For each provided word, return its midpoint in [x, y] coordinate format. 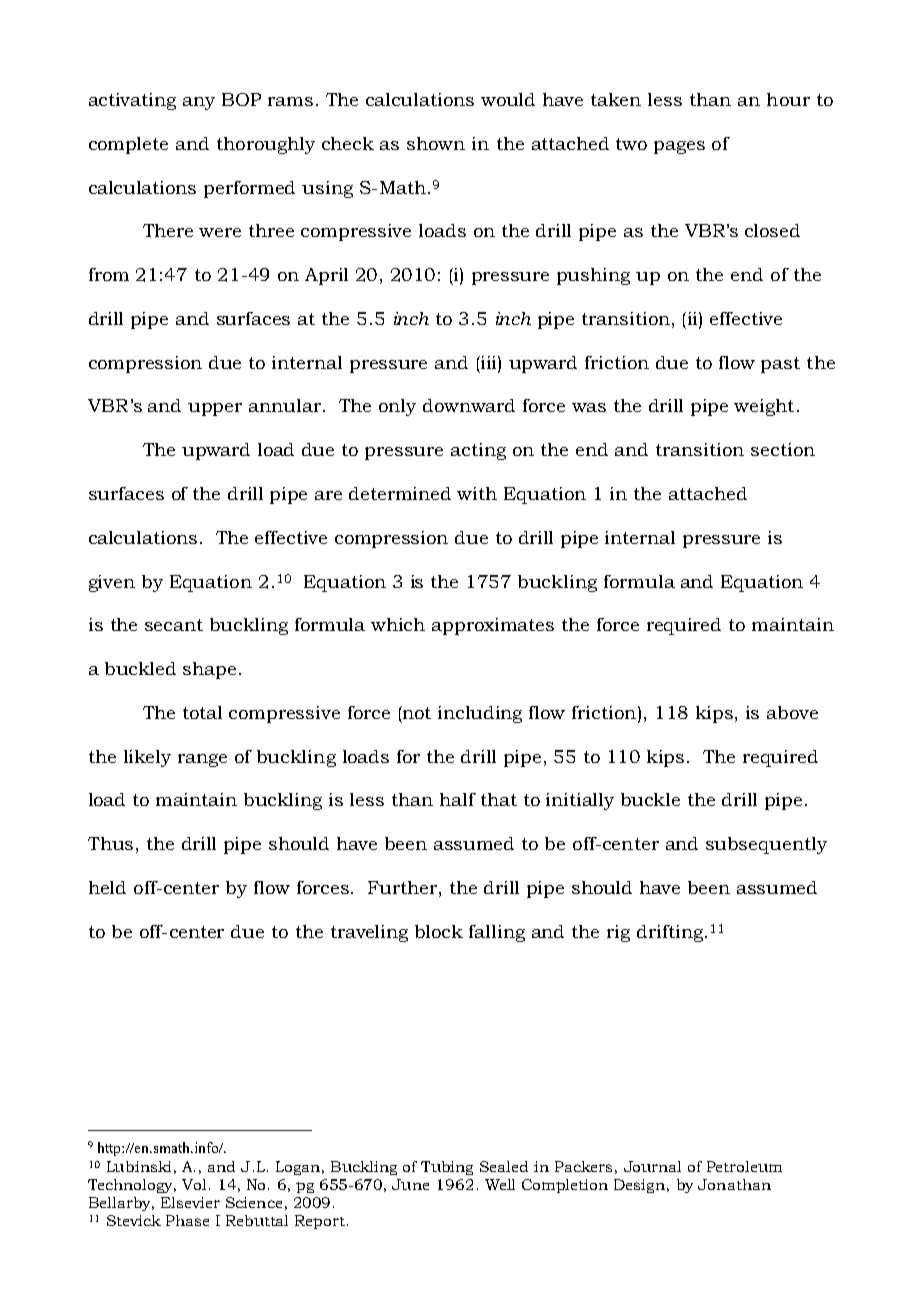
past [780, 365]
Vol [194, 1184]
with [477, 493]
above [792, 712]
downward [469, 405]
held [107, 887]
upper [215, 409]
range [202, 760]
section [783, 449]
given [112, 583]
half [458, 799]
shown [436, 143]
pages [679, 147]
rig [618, 933]
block [439, 931]
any [199, 103]
